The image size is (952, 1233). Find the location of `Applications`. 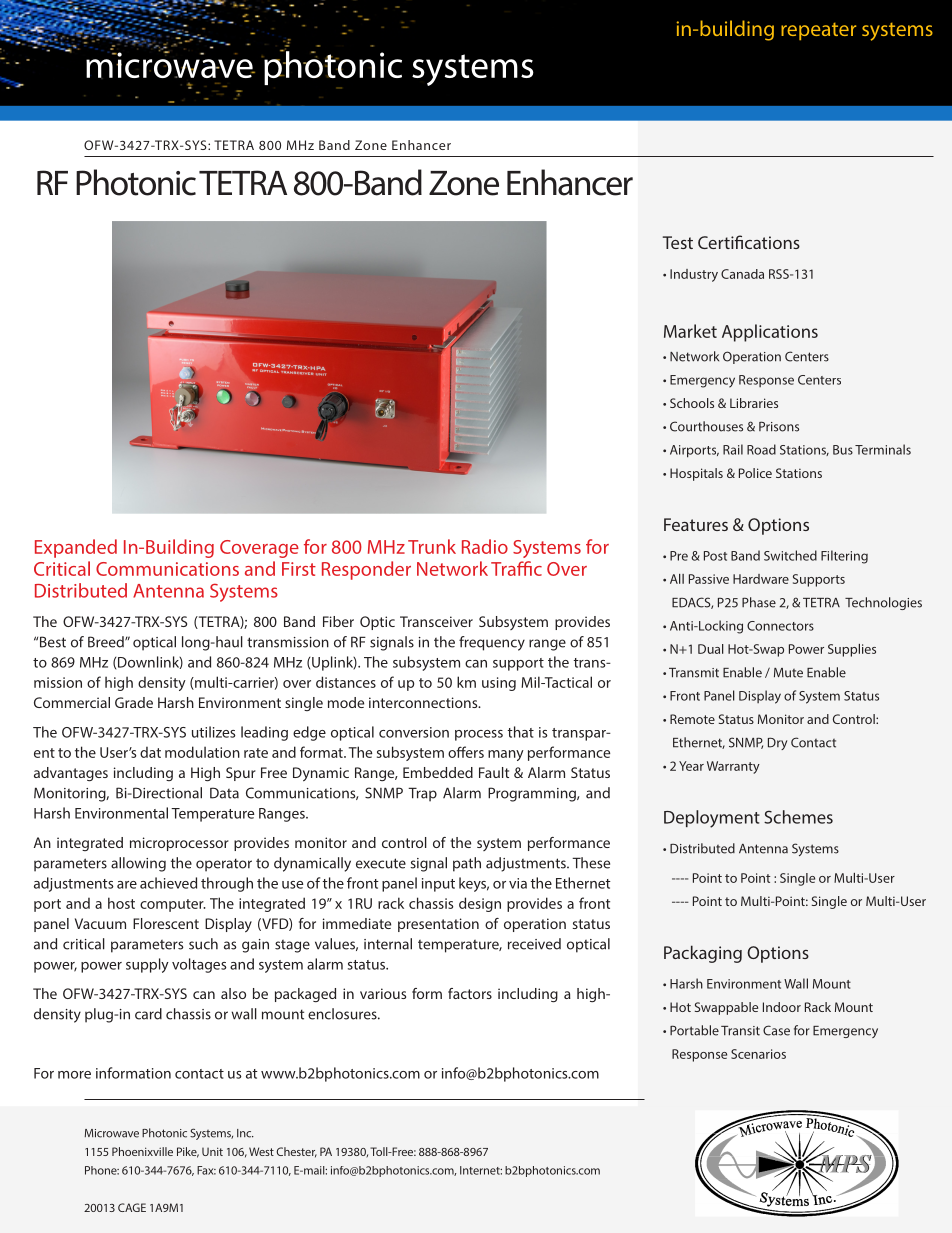

Applications is located at coordinates (770, 333).
